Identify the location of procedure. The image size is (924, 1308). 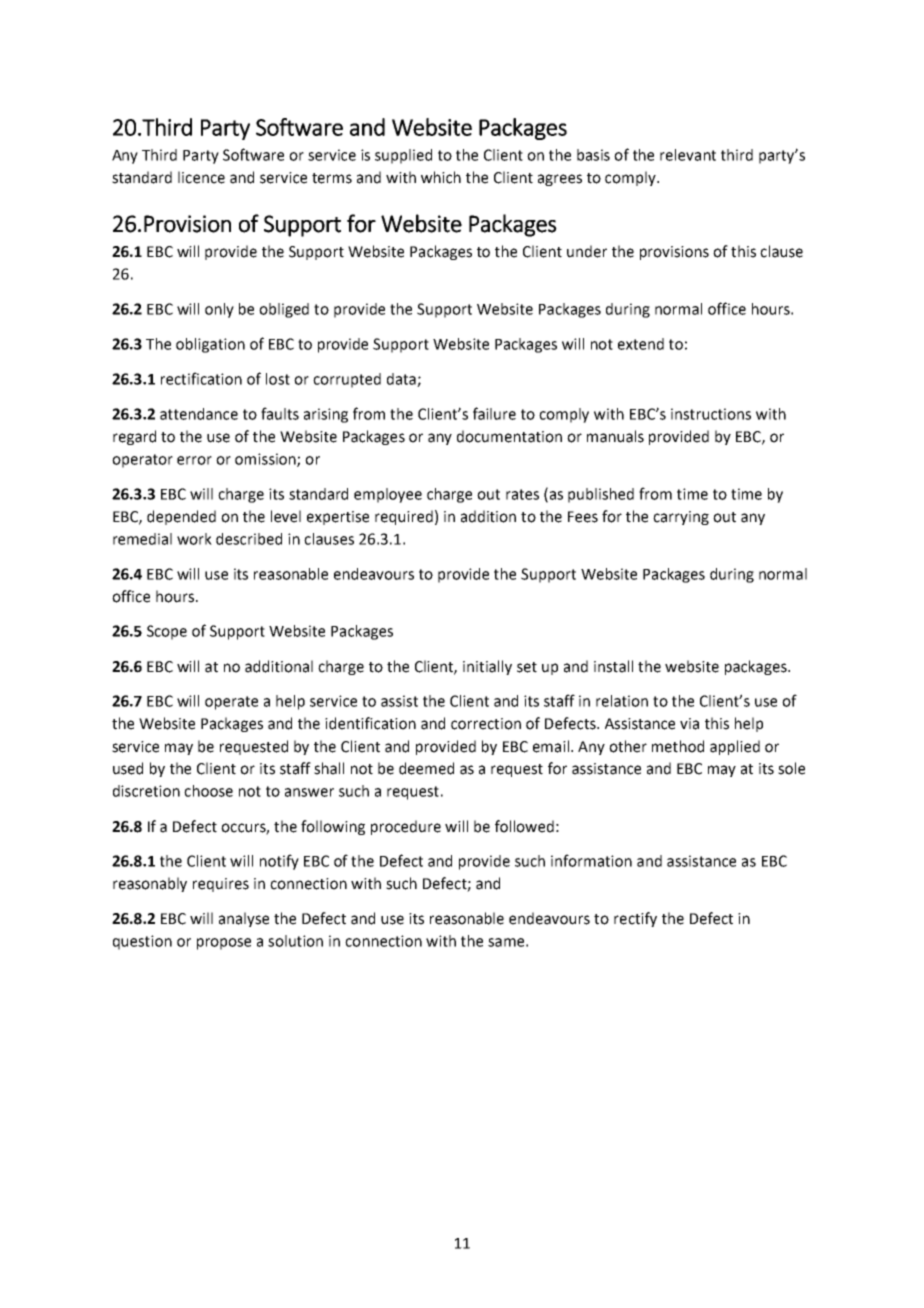
(406, 827).
